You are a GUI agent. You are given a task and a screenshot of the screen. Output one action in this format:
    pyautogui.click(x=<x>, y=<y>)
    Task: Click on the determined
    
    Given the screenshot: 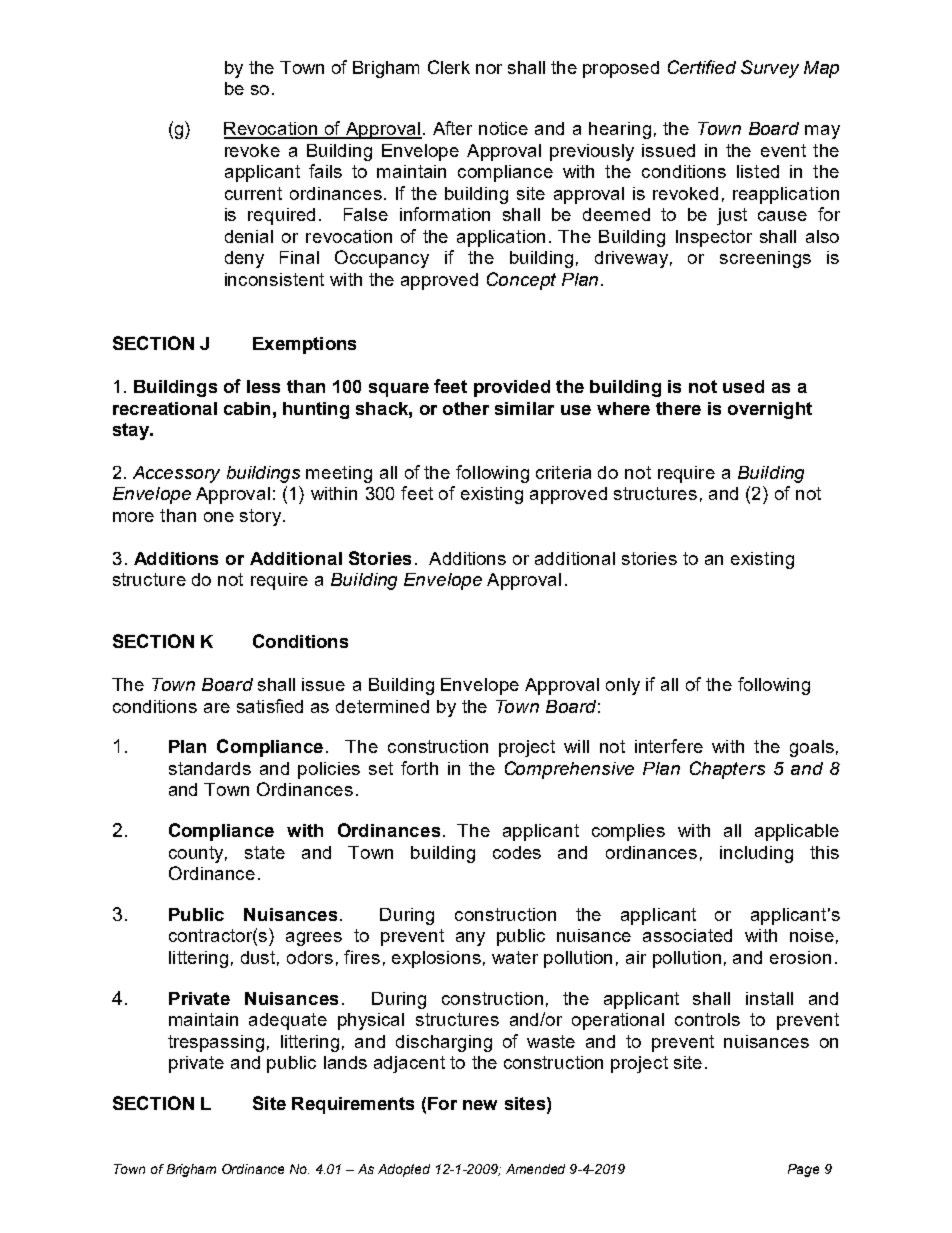 What is the action you would take?
    pyautogui.click(x=382, y=706)
